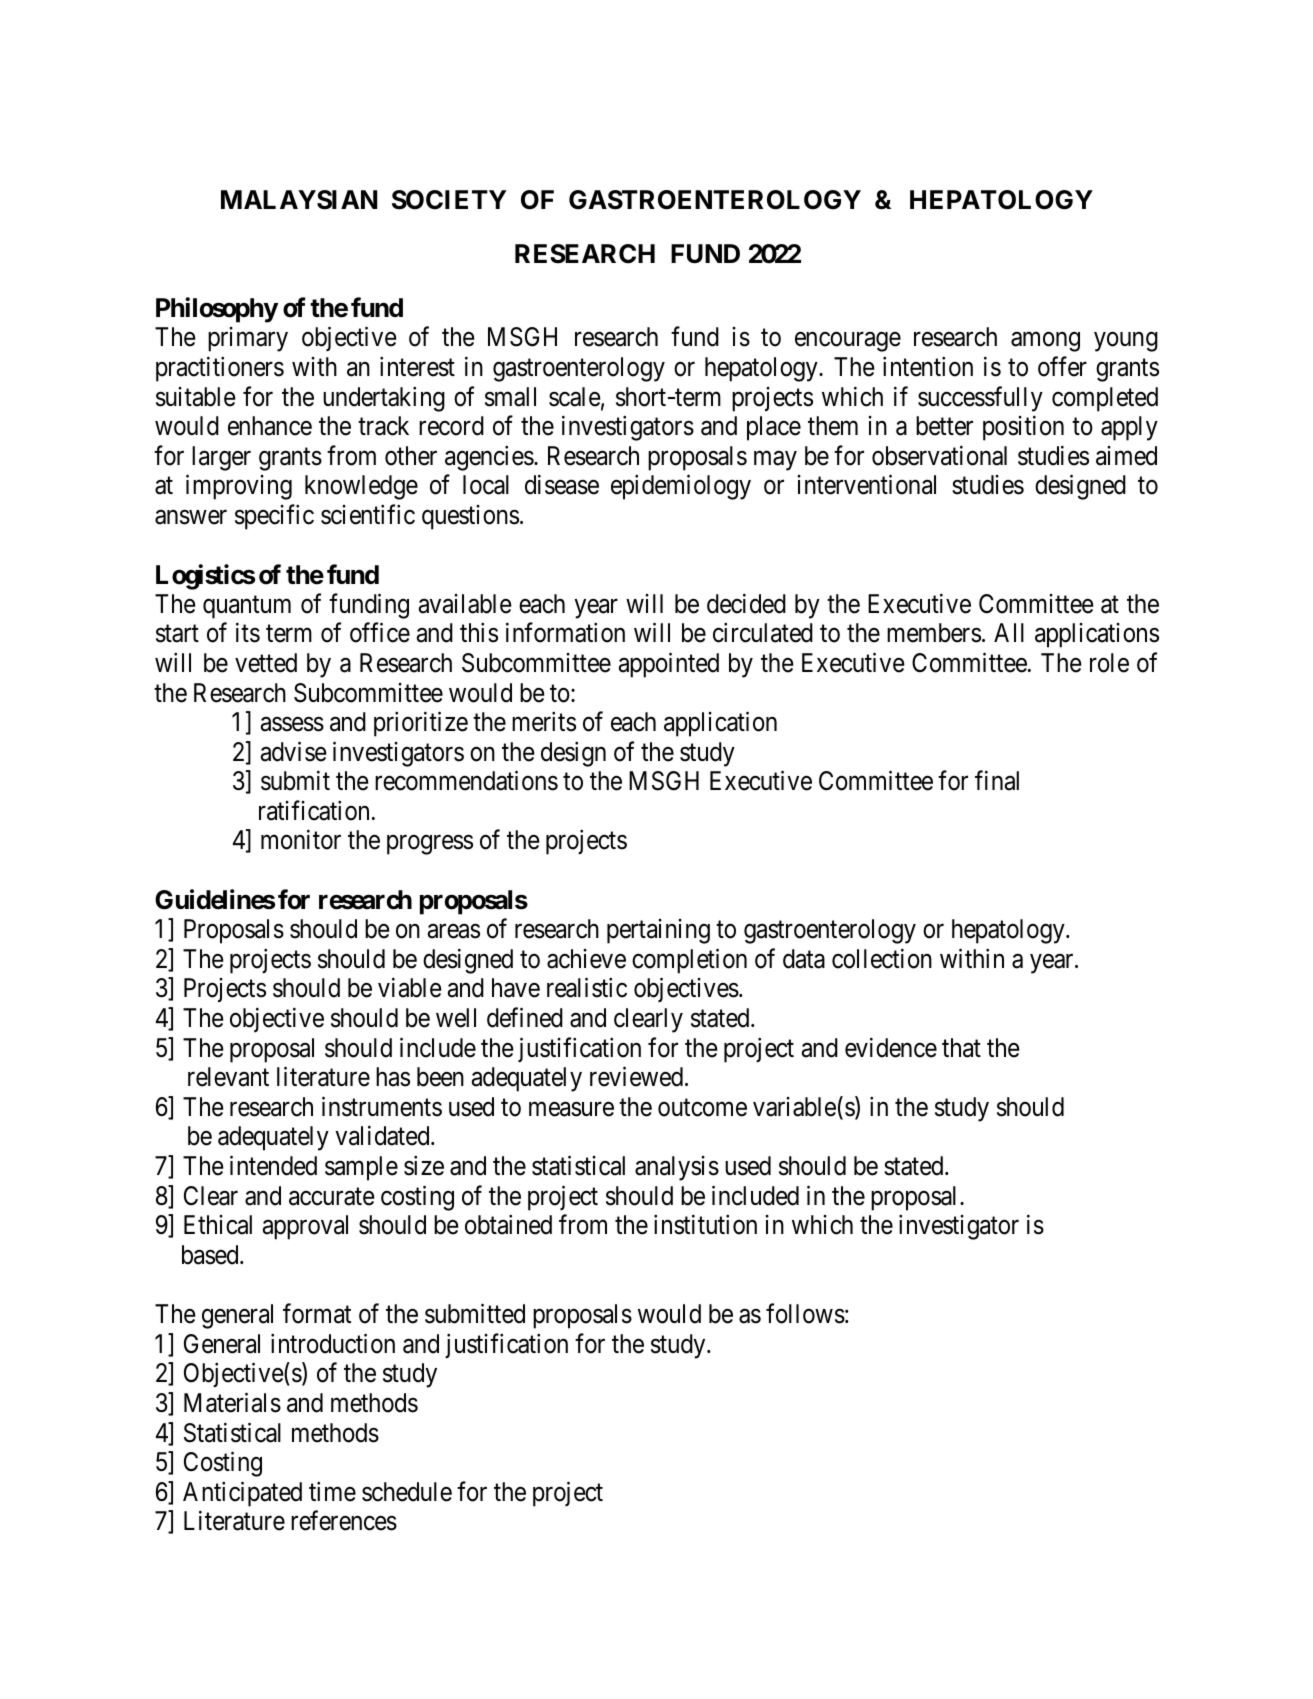 The width and height of the document is (1313, 1699). What do you see at coordinates (1045, 342) in the document?
I see `among` at bounding box center [1045, 342].
